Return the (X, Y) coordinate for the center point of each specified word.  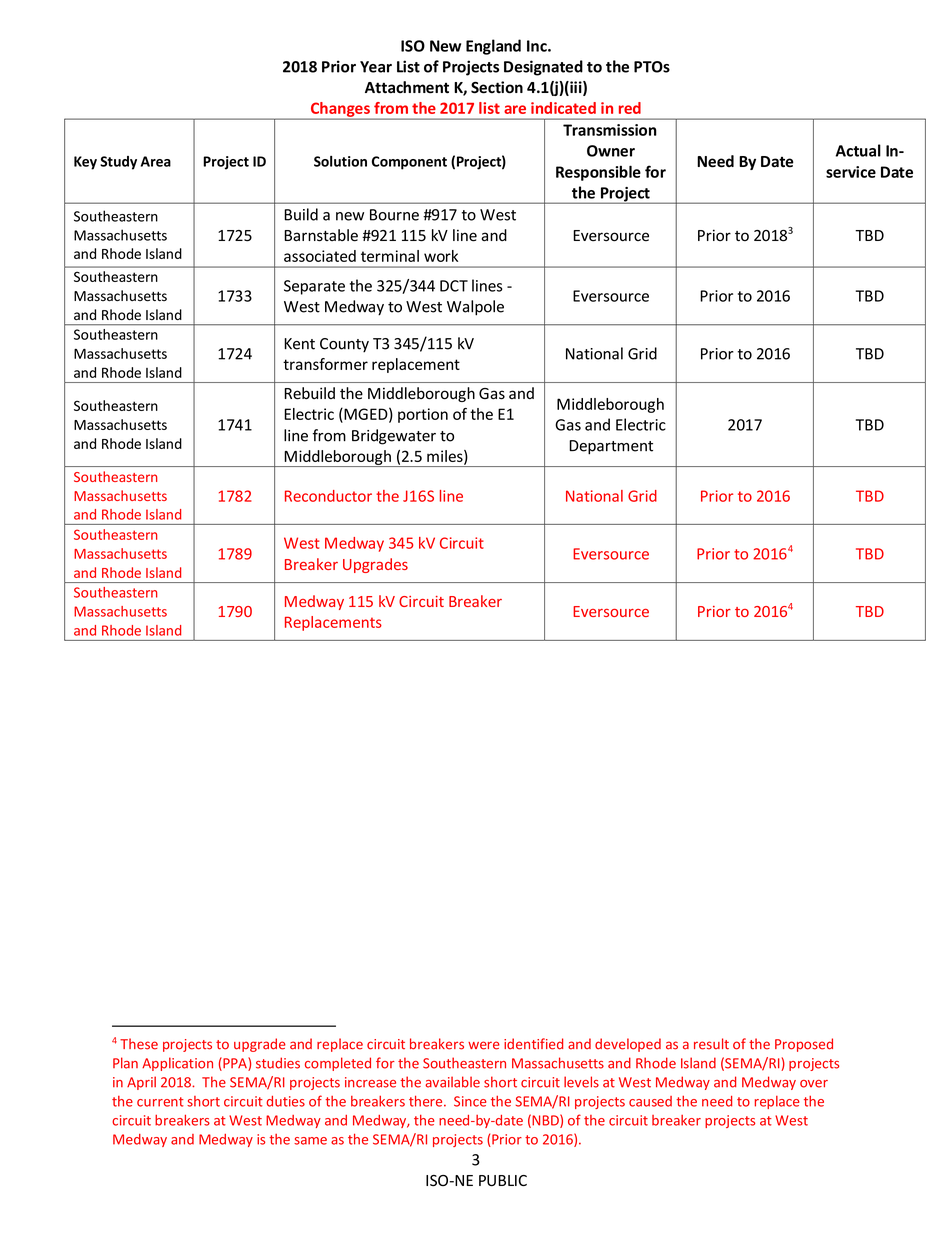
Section (497, 87)
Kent (299, 344)
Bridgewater (394, 437)
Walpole (475, 308)
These (139, 1044)
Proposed (804, 1045)
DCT (454, 286)
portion (423, 415)
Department (611, 447)
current (160, 1102)
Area (156, 161)
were (484, 1045)
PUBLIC (503, 1181)
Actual (858, 150)
